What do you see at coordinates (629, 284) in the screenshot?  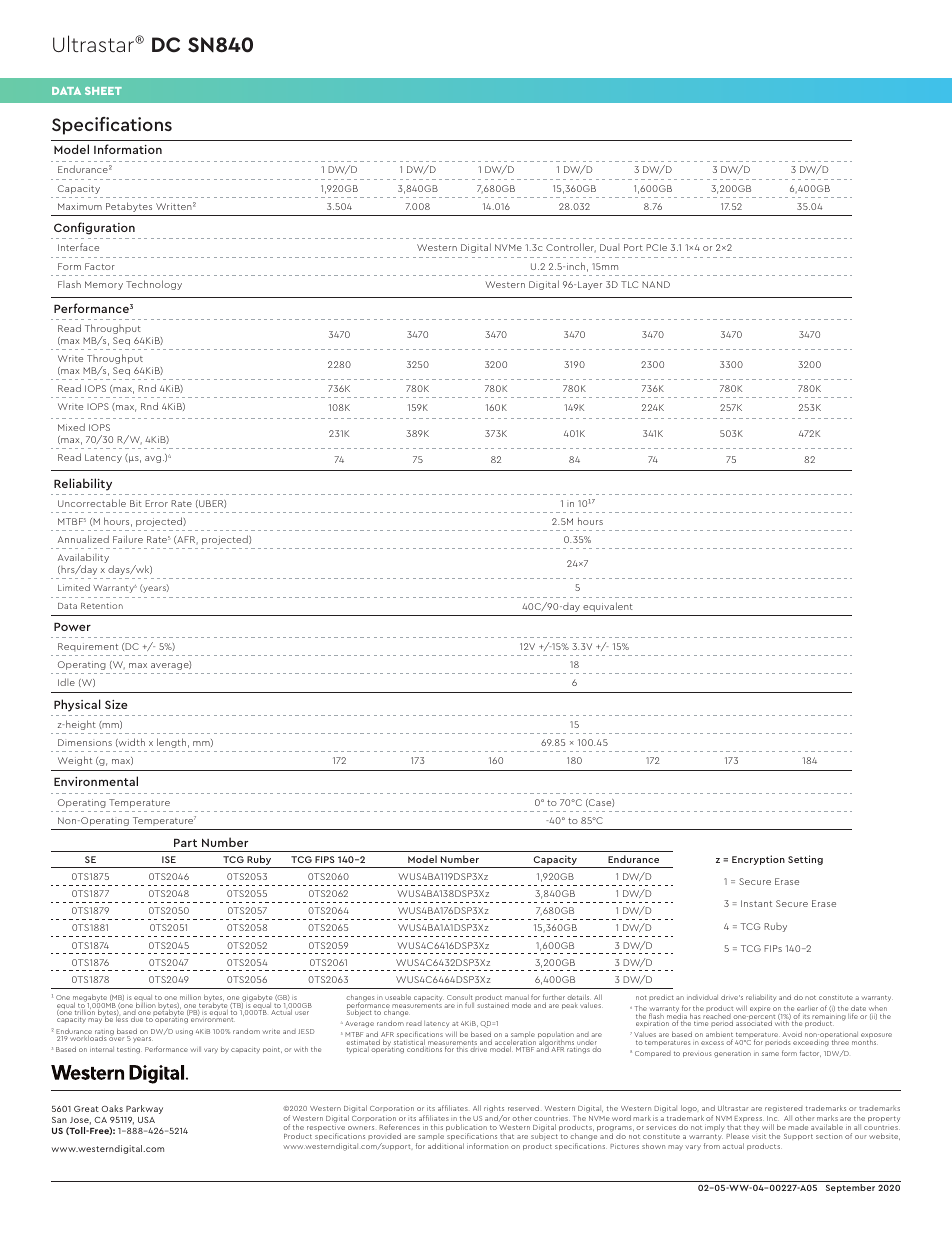 I see `TLC` at bounding box center [629, 284].
